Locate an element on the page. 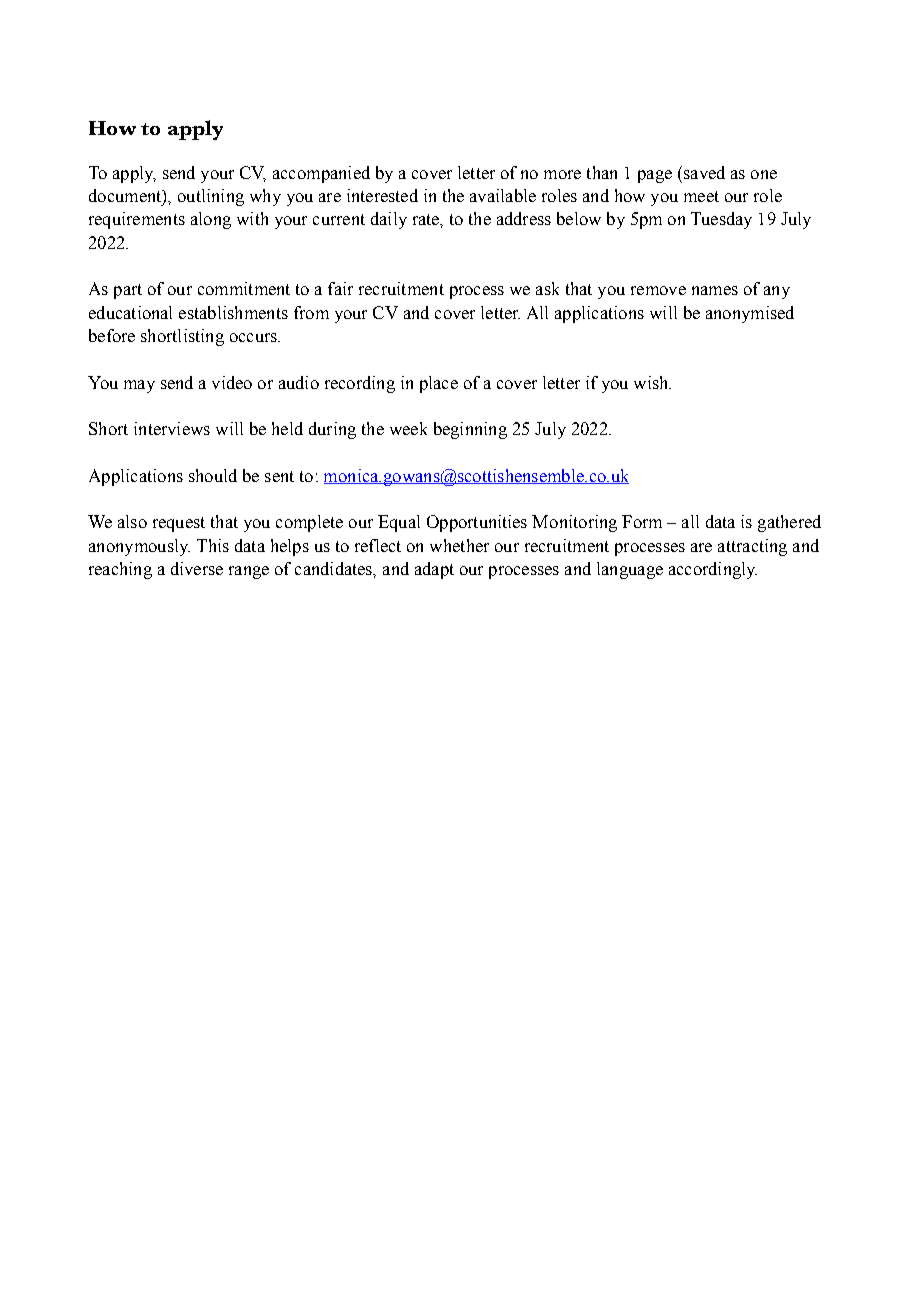  available is located at coordinates (503, 195).
